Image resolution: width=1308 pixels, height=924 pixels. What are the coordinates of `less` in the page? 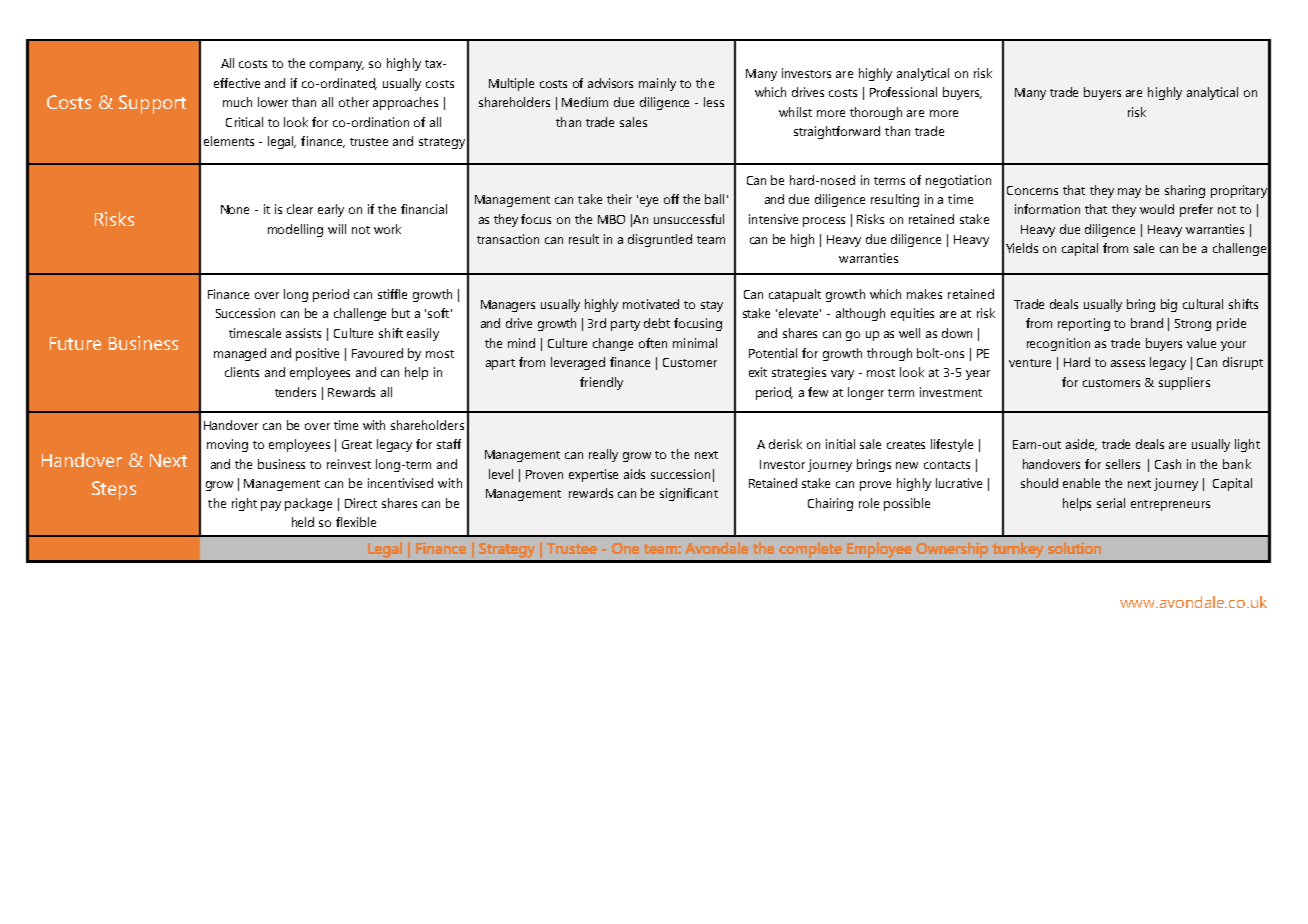 It's located at (714, 102).
